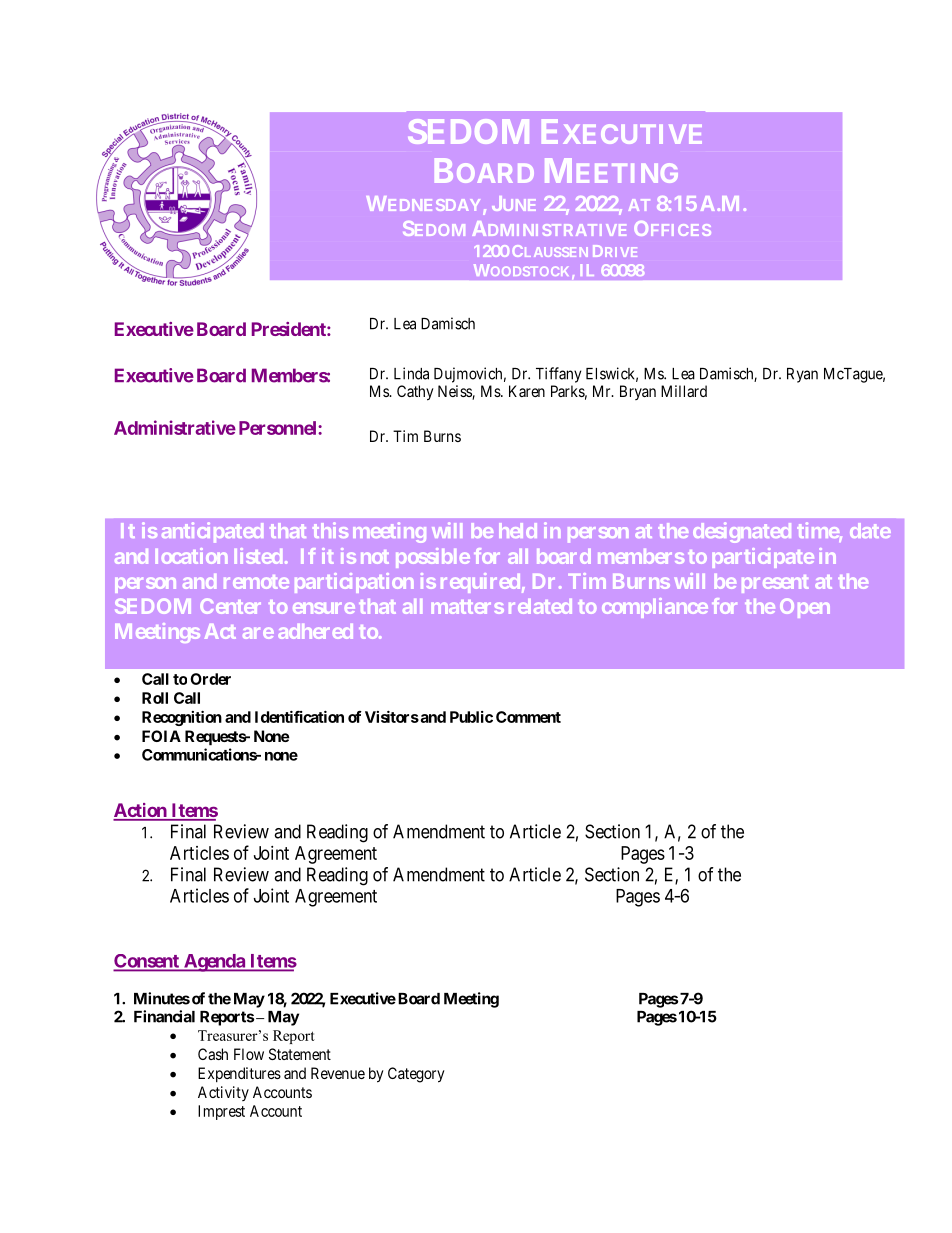  Describe the element at coordinates (416, 1075) in the image. I see `Category` at that location.
